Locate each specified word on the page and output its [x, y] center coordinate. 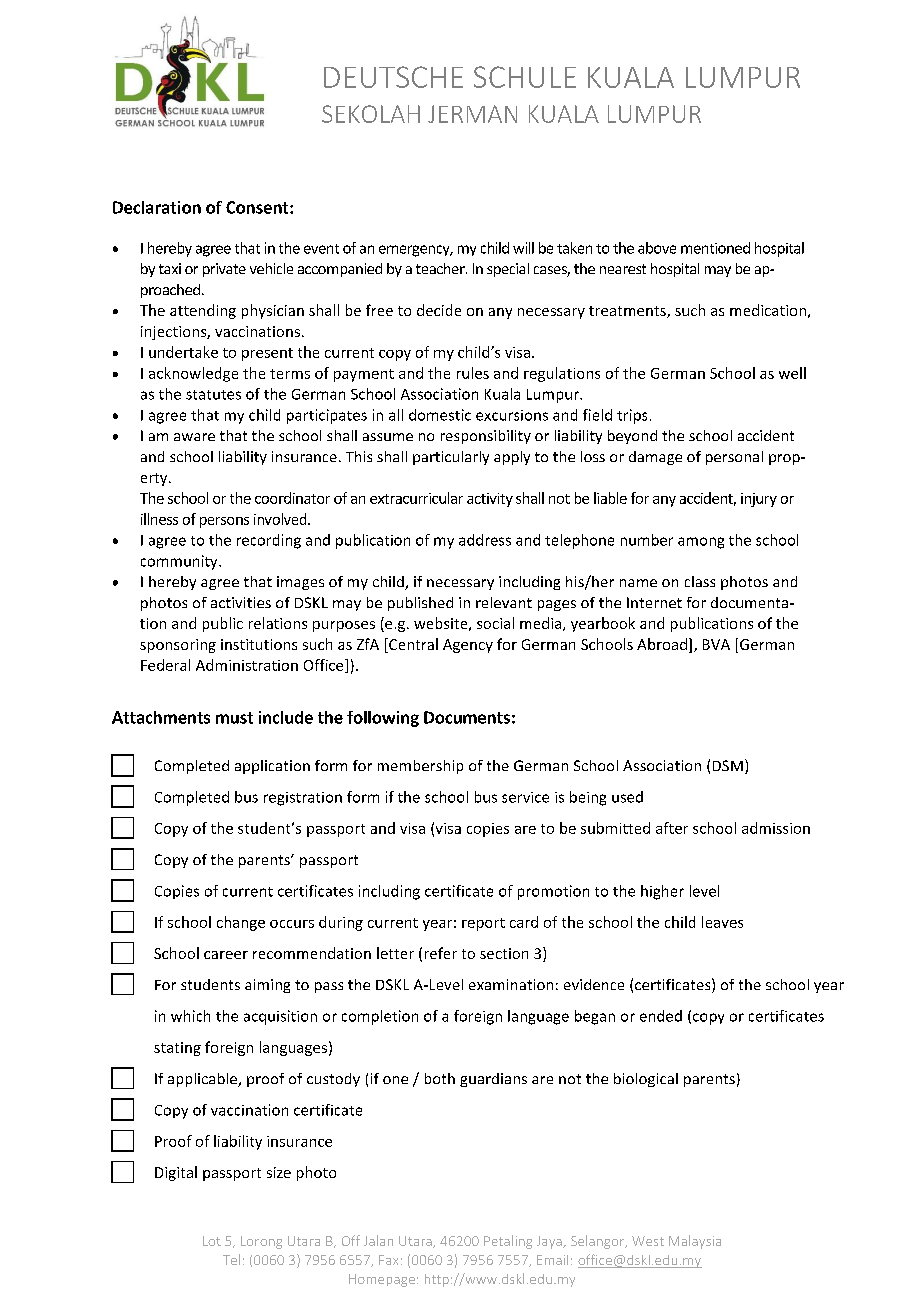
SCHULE [525, 77]
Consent [258, 207]
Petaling [508, 1242]
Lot [212, 1241]
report [483, 924]
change [241, 923]
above [657, 248]
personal [734, 458]
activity [490, 500]
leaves [722, 922]
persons [224, 522]
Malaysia [695, 1242]
